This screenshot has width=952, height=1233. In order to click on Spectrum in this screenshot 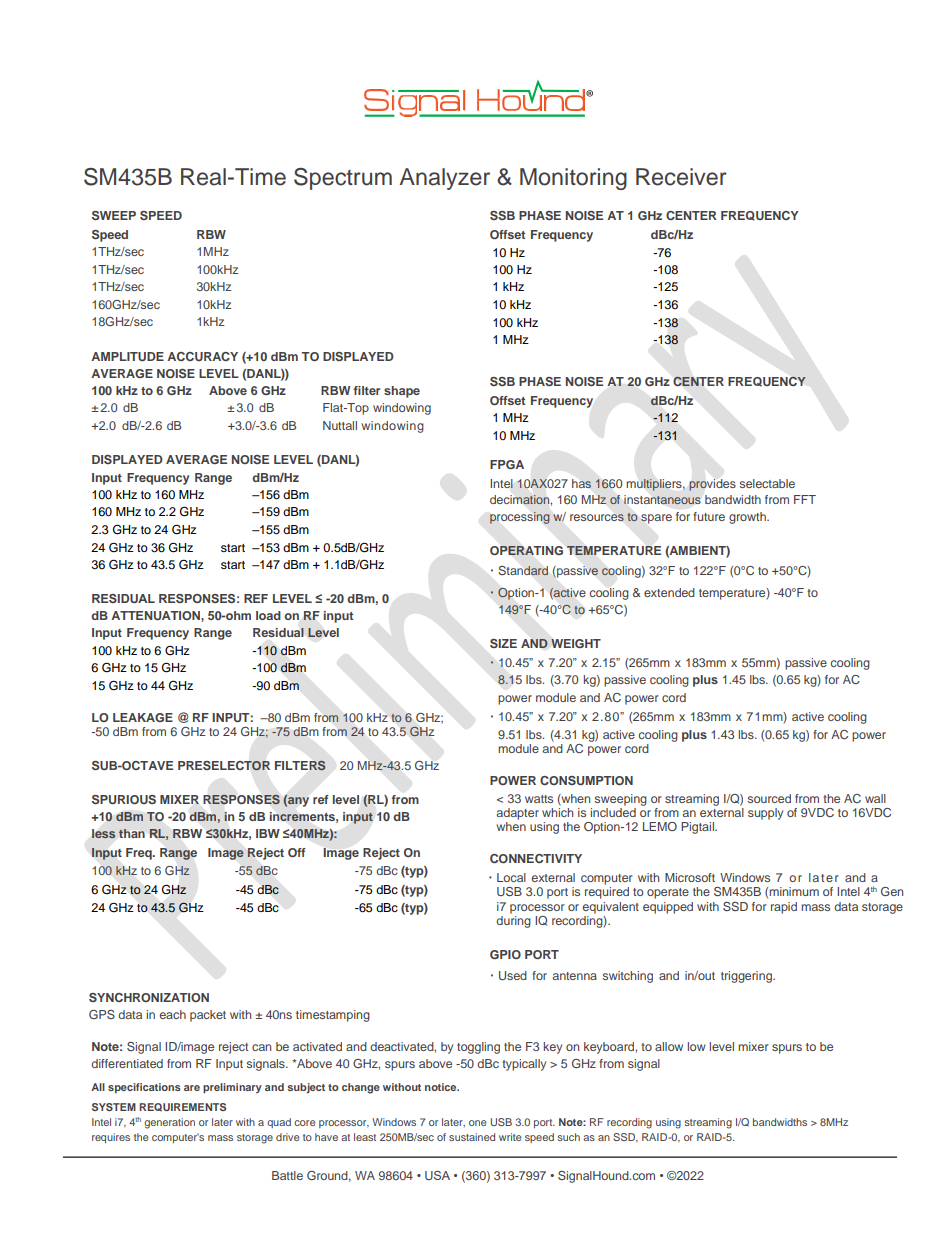, I will do `click(343, 179)`.
